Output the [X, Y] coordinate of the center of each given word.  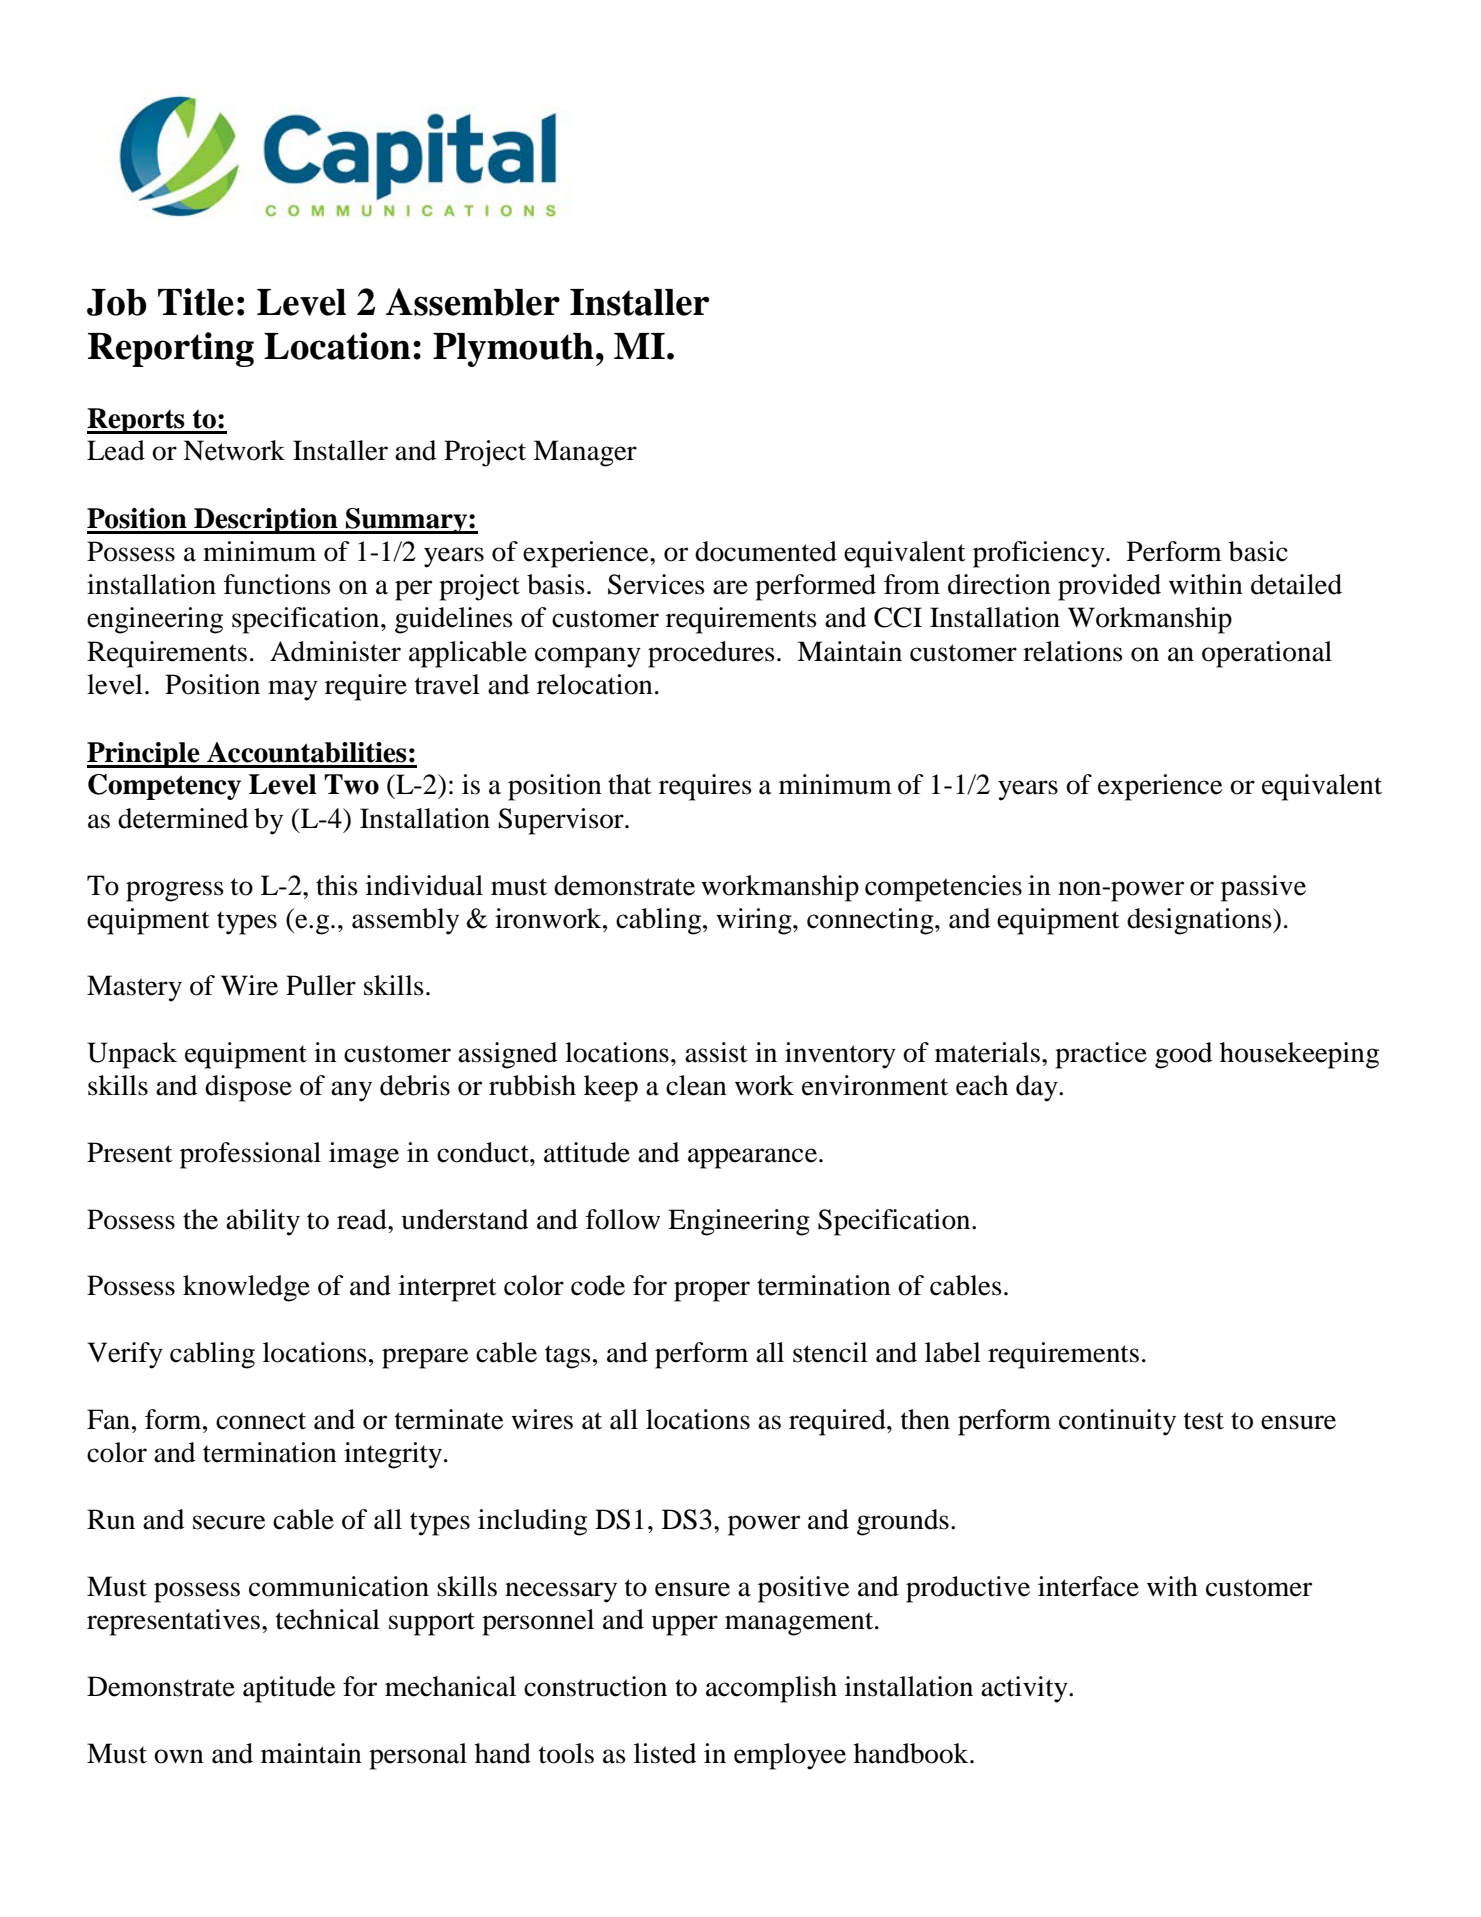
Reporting [171, 349]
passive [1263, 888]
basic [1258, 551]
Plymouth [513, 350]
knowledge [246, 1288]
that [630, 784]
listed [665, 1753]
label [953, 1352]
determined [183, 818]
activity [1025, 1689]
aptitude [289, 1689]
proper [712, 1291]
